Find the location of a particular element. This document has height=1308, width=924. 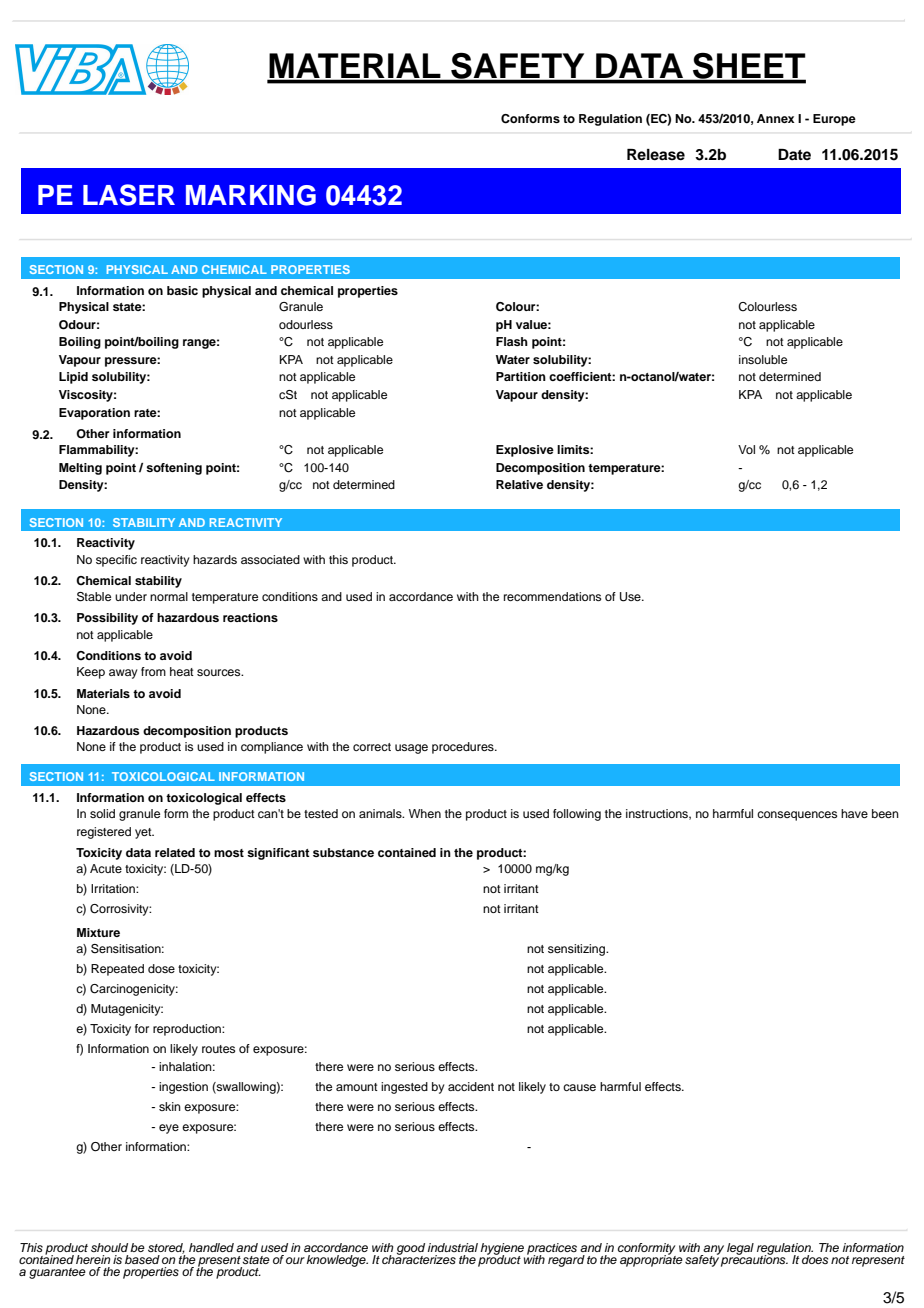

Date is located at coordinates (794, 154).
